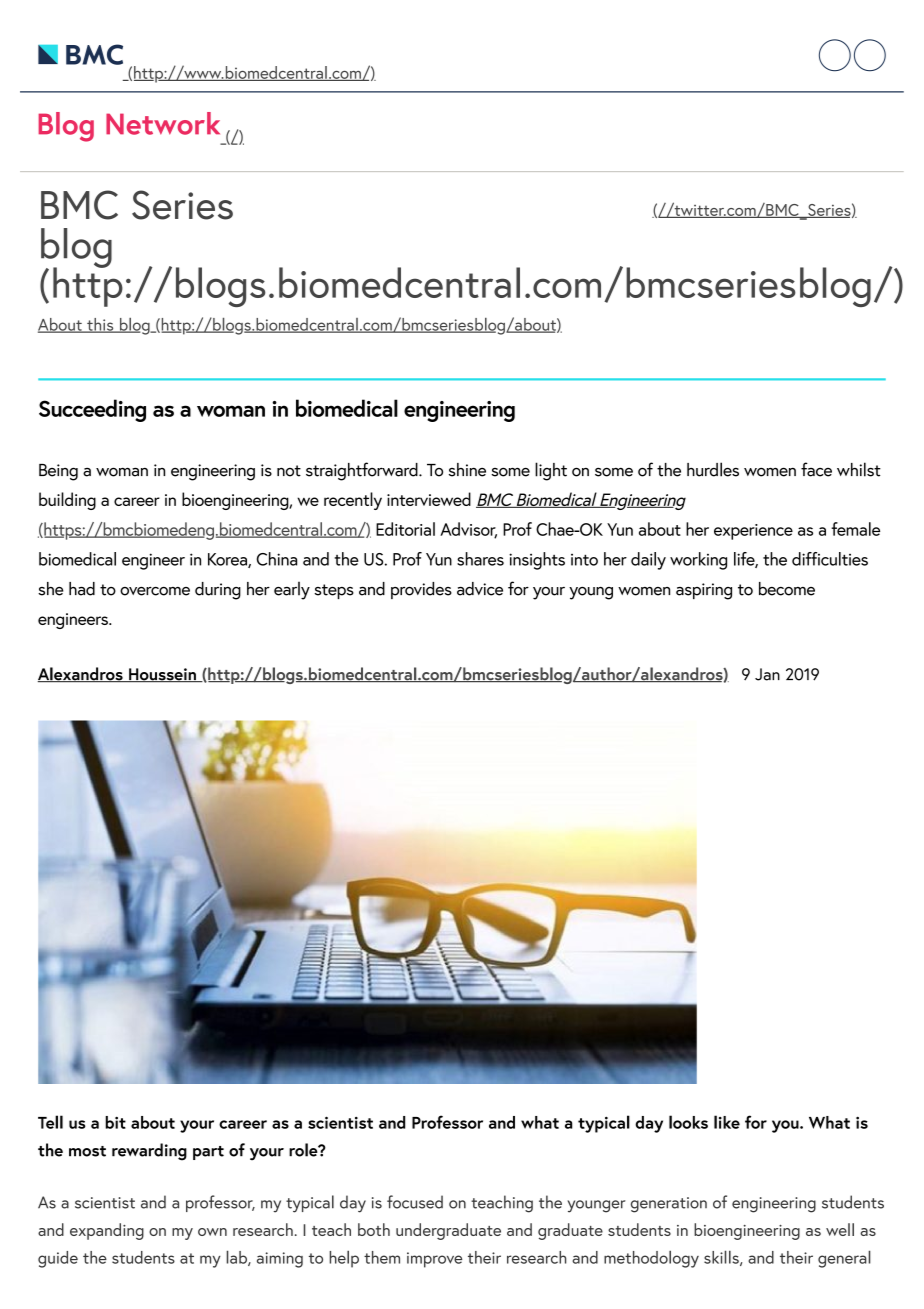 The height and width of the image is (1309, 924). What do you see at coordinates (100, 325) in the image?
I see `this` at bounding box center [100, 325].
